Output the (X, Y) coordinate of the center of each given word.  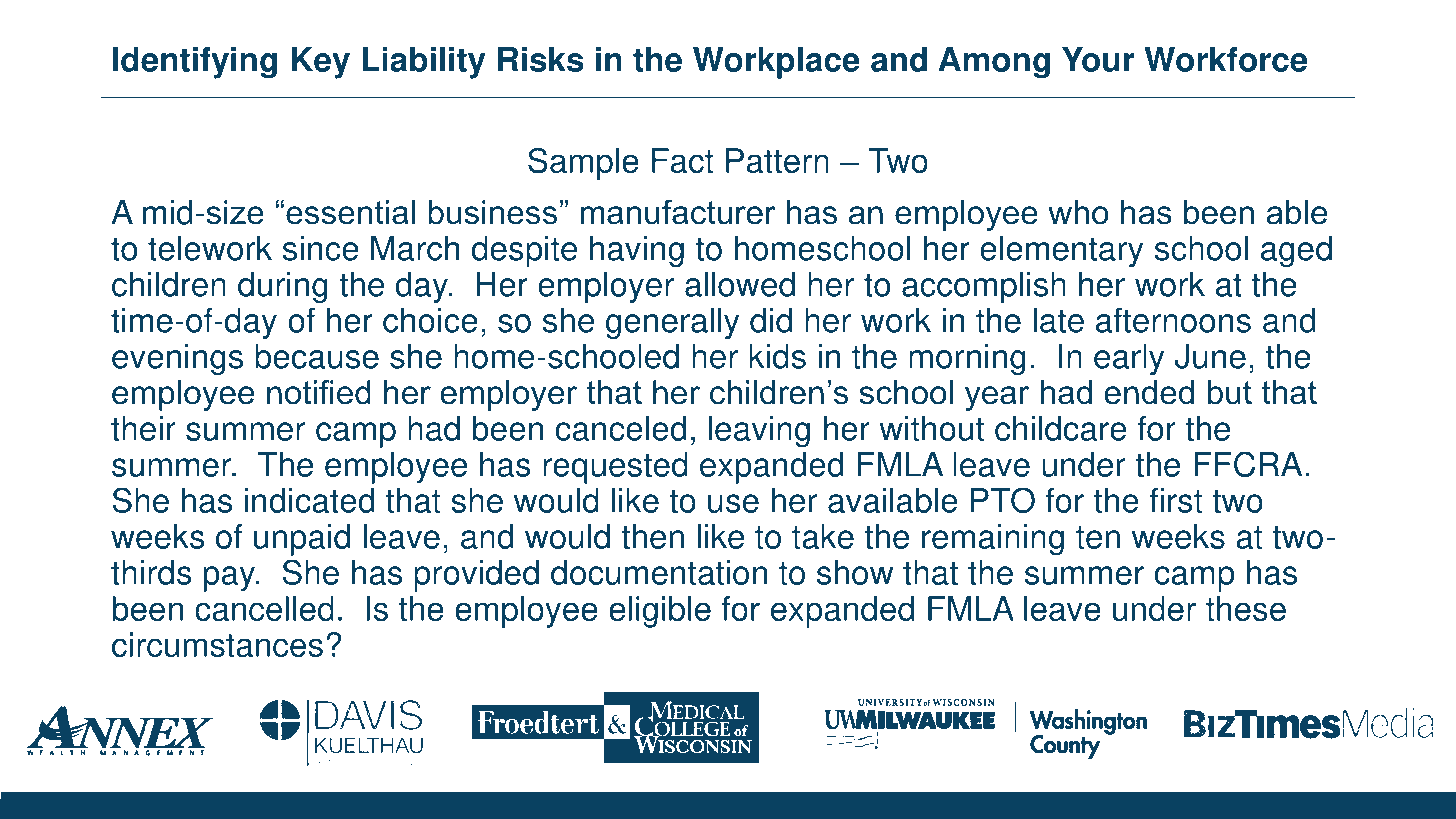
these (1246, 609)
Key (321, 63)
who (1078, 212)
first (1176, 500)
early (1129, 359)
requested (615, 468)
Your (1098, 59)
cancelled (264, 609)
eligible (660, 612)
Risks (541, 59)
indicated (309, 500)
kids (777, 356)
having (637, 251)
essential (350, 212)
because (317, 356)
